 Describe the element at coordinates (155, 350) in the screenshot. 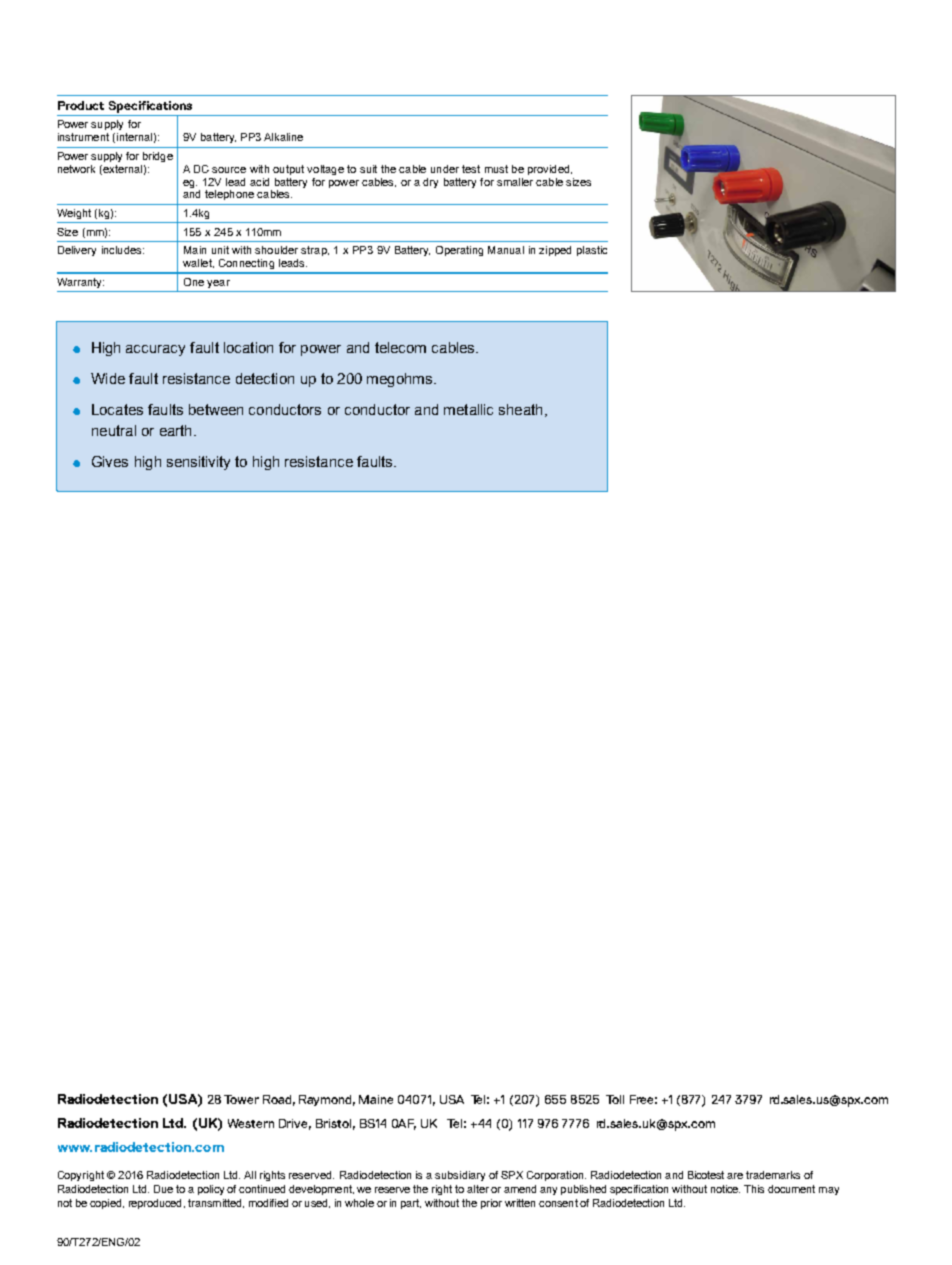

I see `accuracy` at that location.
